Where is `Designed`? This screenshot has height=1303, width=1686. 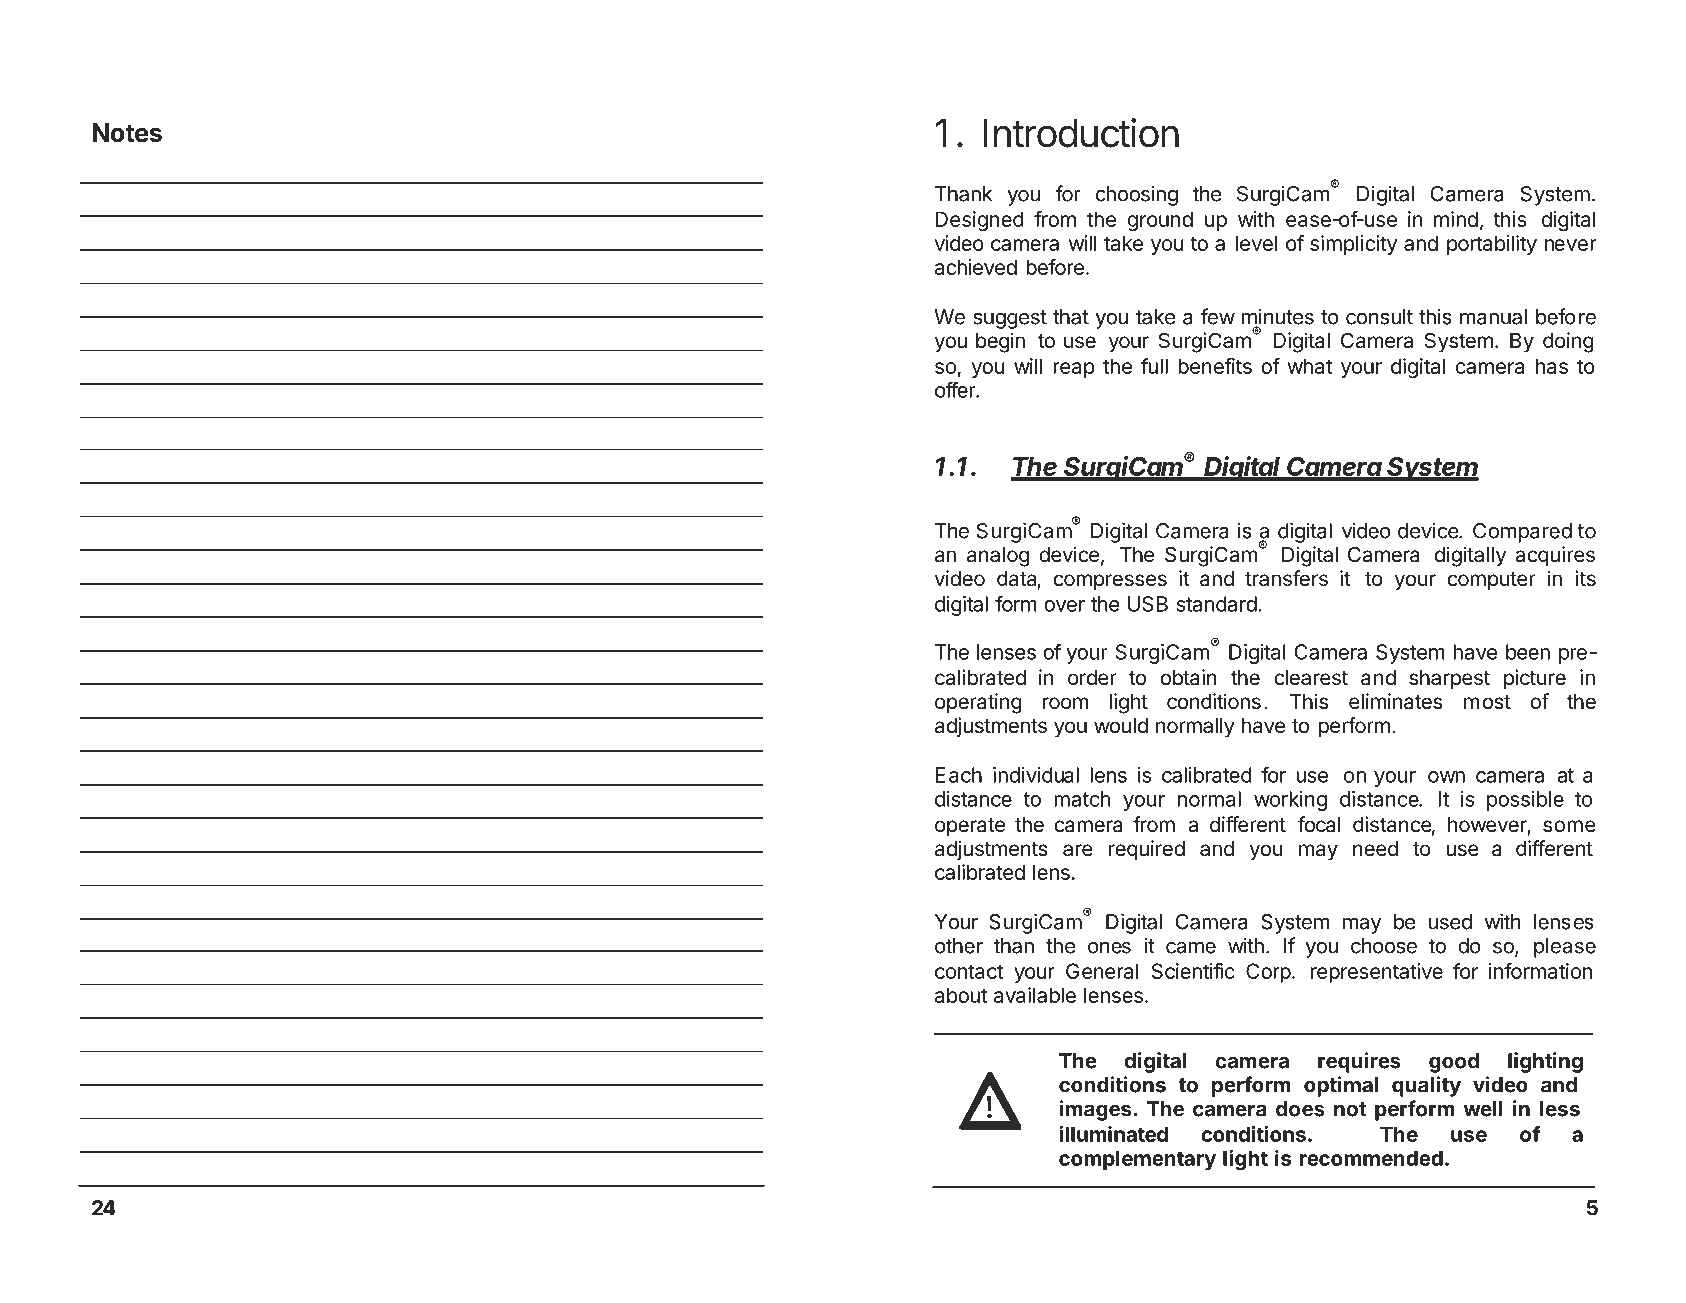 Designed is located at coordinates (980, 221).
